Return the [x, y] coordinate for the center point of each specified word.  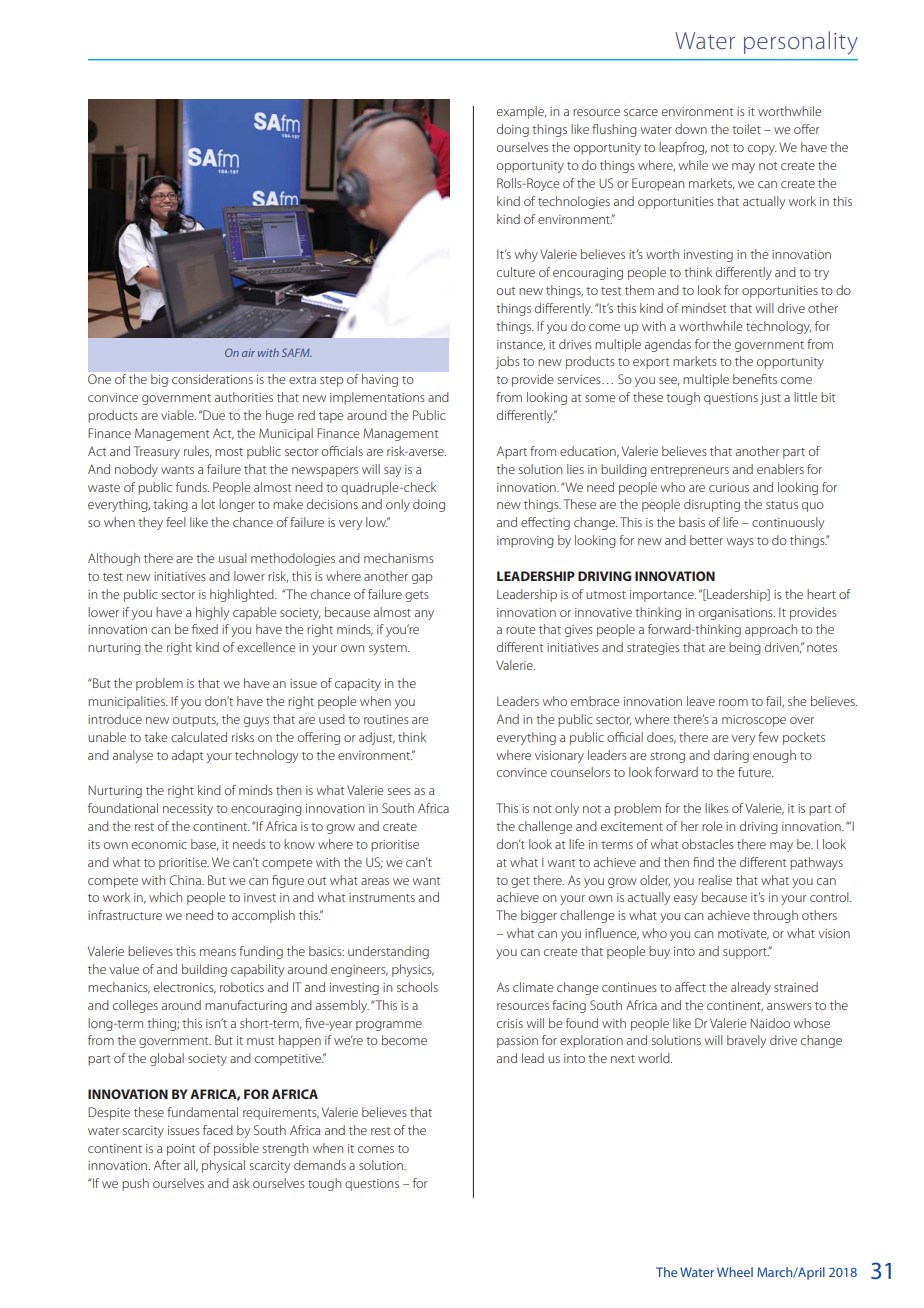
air [248, 353]
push [135, 1184]
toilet [746, 129]
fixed [205, 629]
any [424, 615]
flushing [614, 130]
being [745, 648]
